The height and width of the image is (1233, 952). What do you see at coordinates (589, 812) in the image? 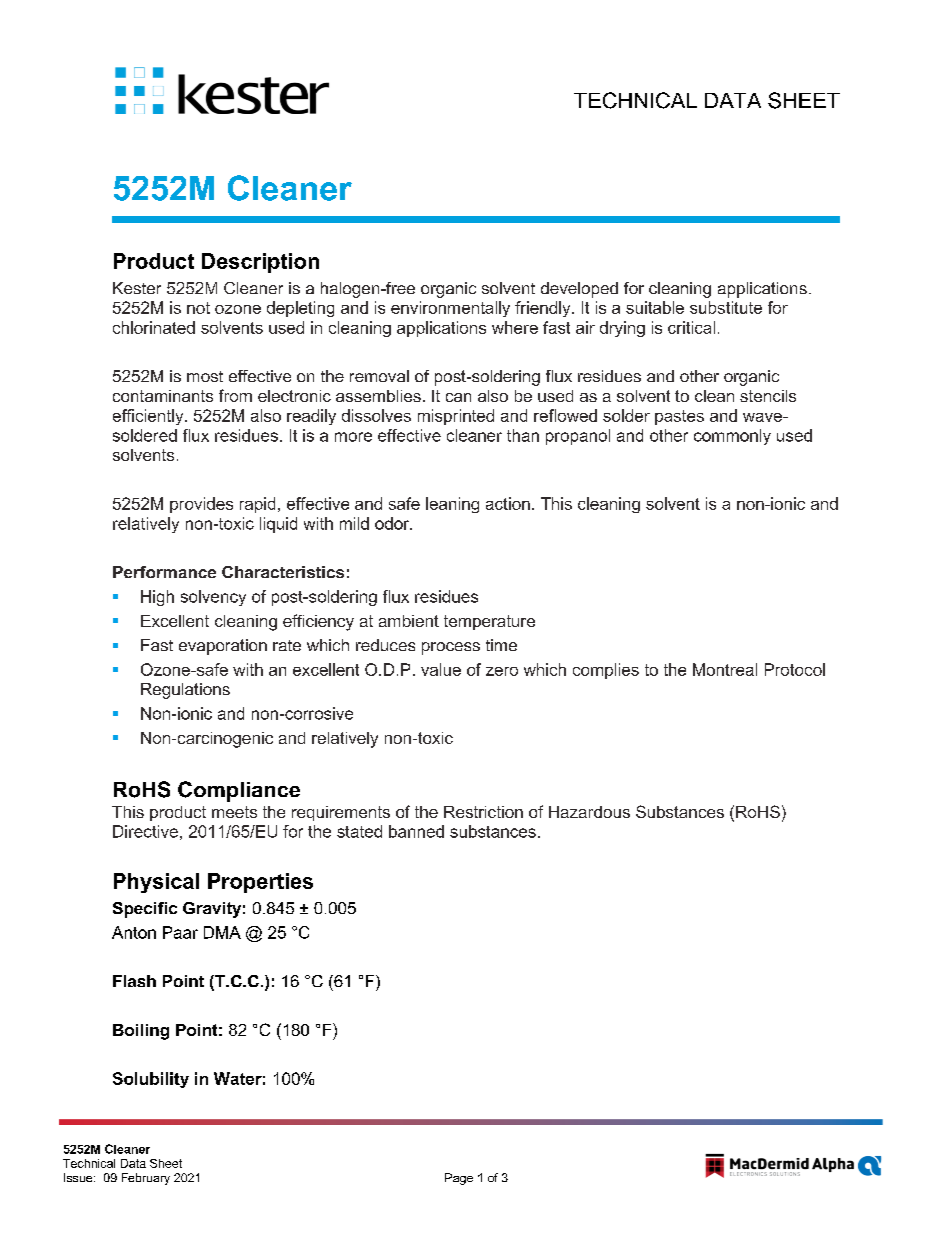
I see `Hazardous` at bounding box center [589, 812].
